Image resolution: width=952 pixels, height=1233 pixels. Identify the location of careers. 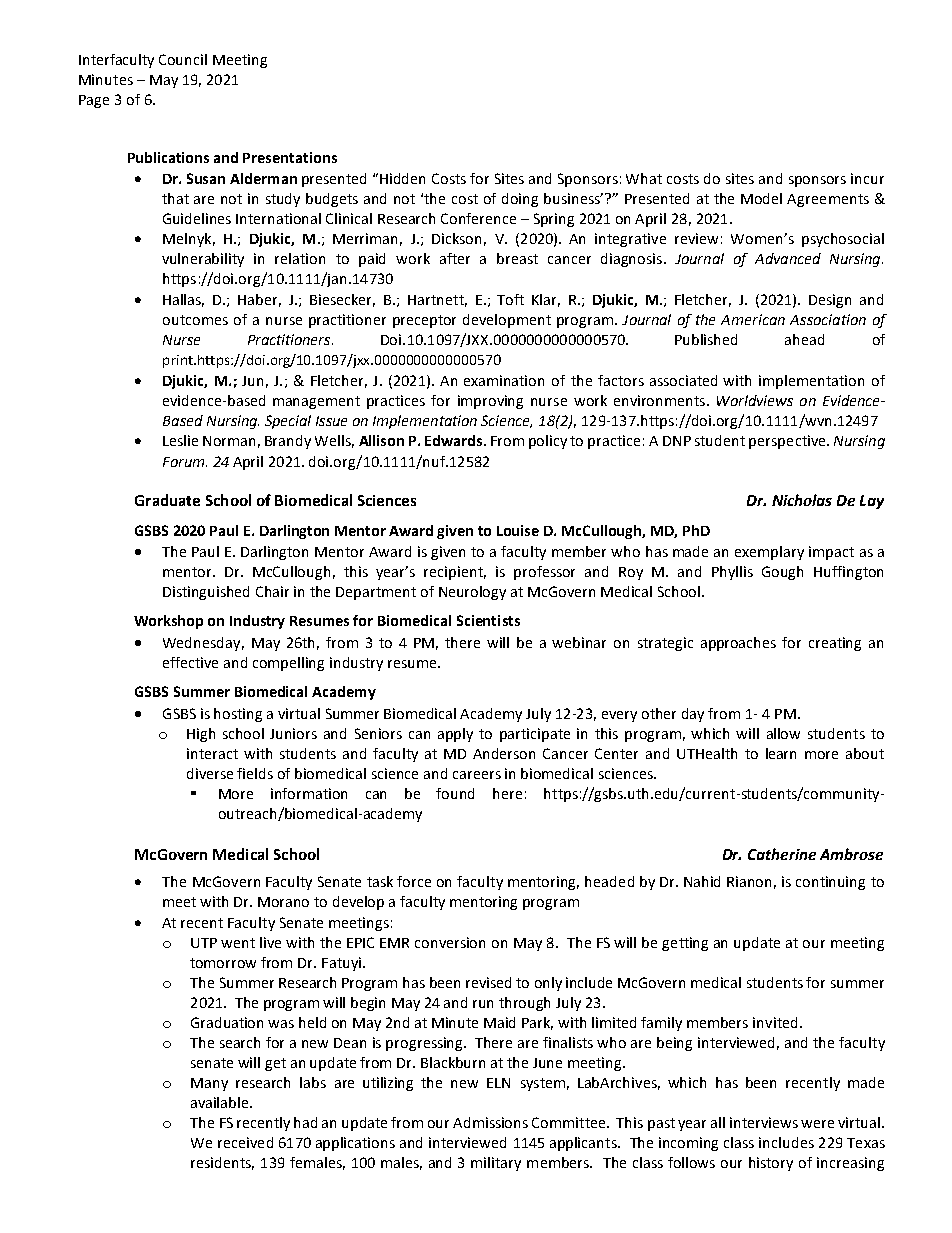
(477, 775).
